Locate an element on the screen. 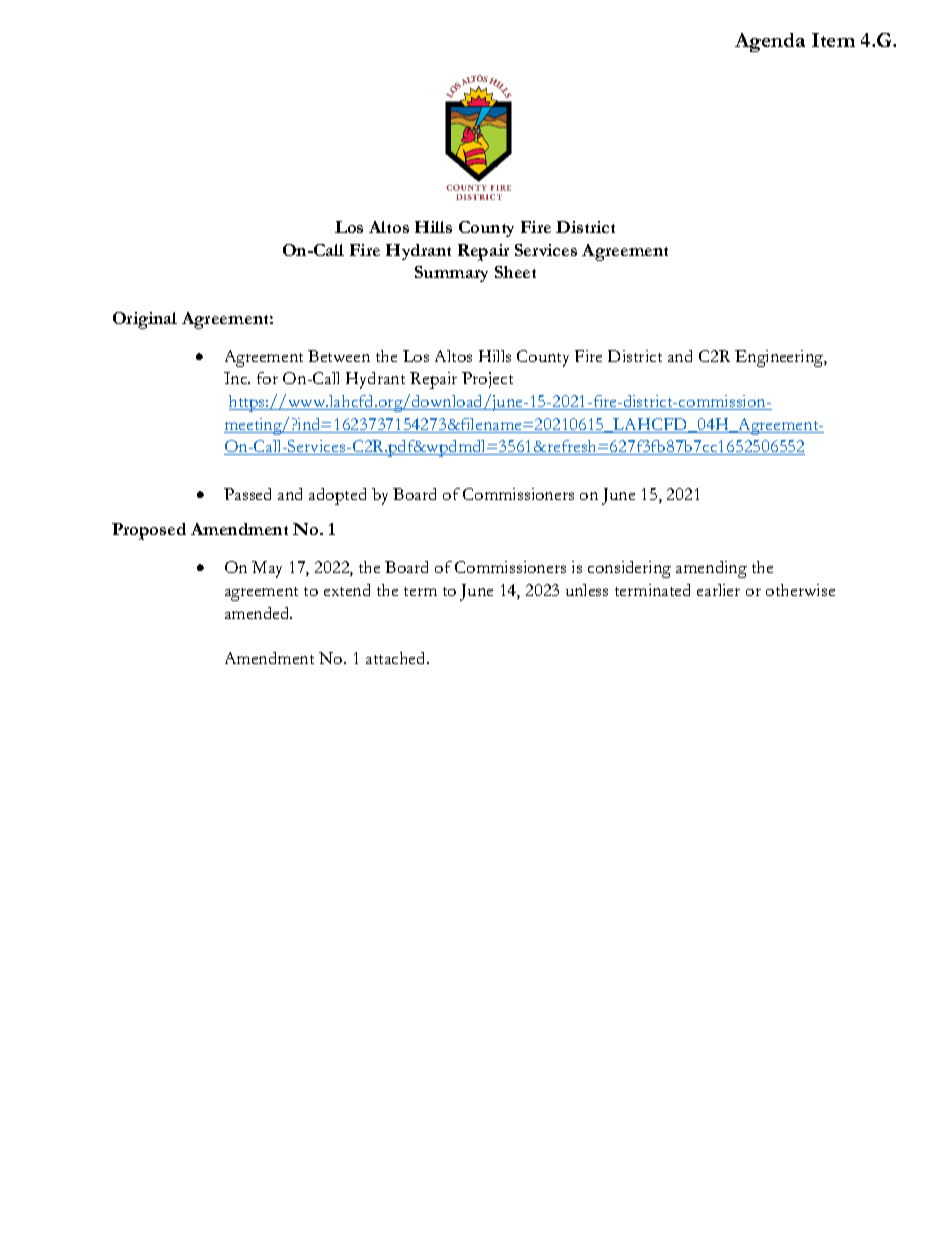  Between is located at coordinates (339, 356).
